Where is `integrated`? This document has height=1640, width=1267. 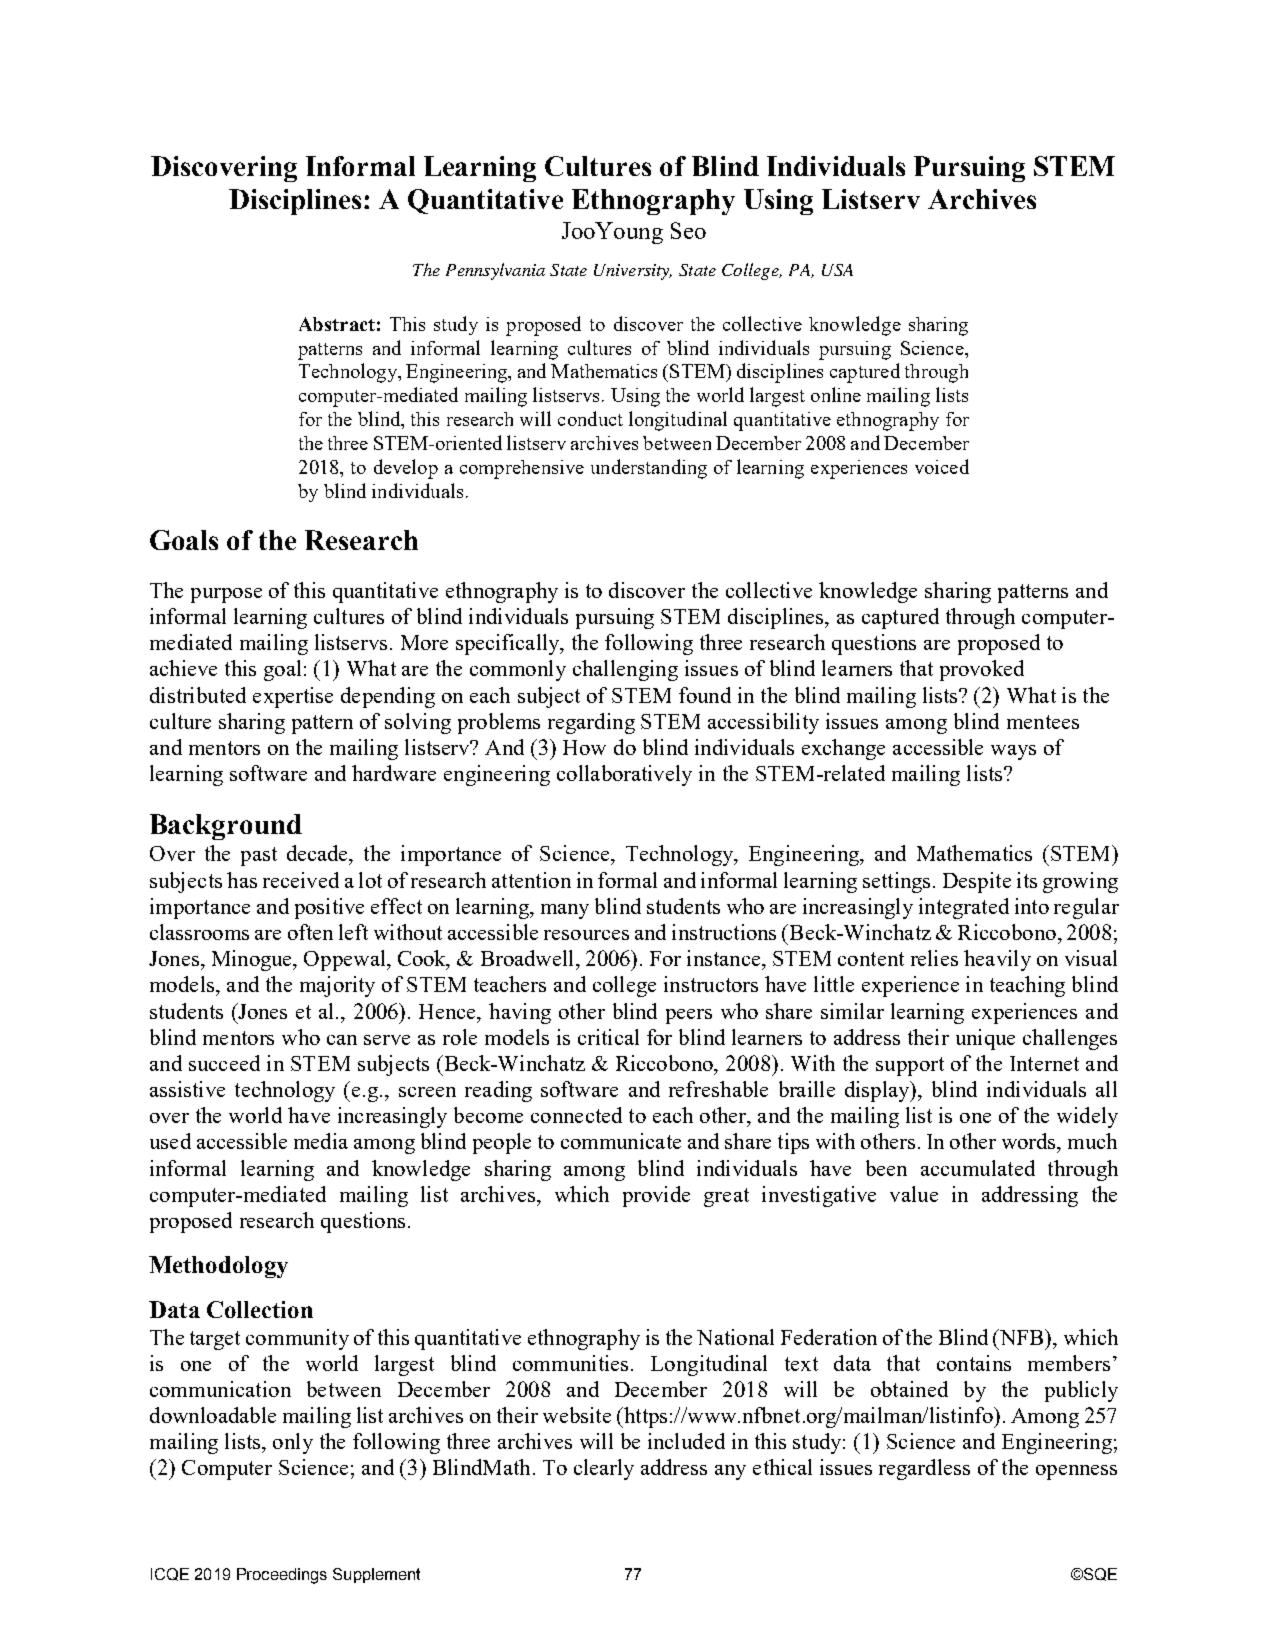 integrated is located at coordinates (964, 908).
